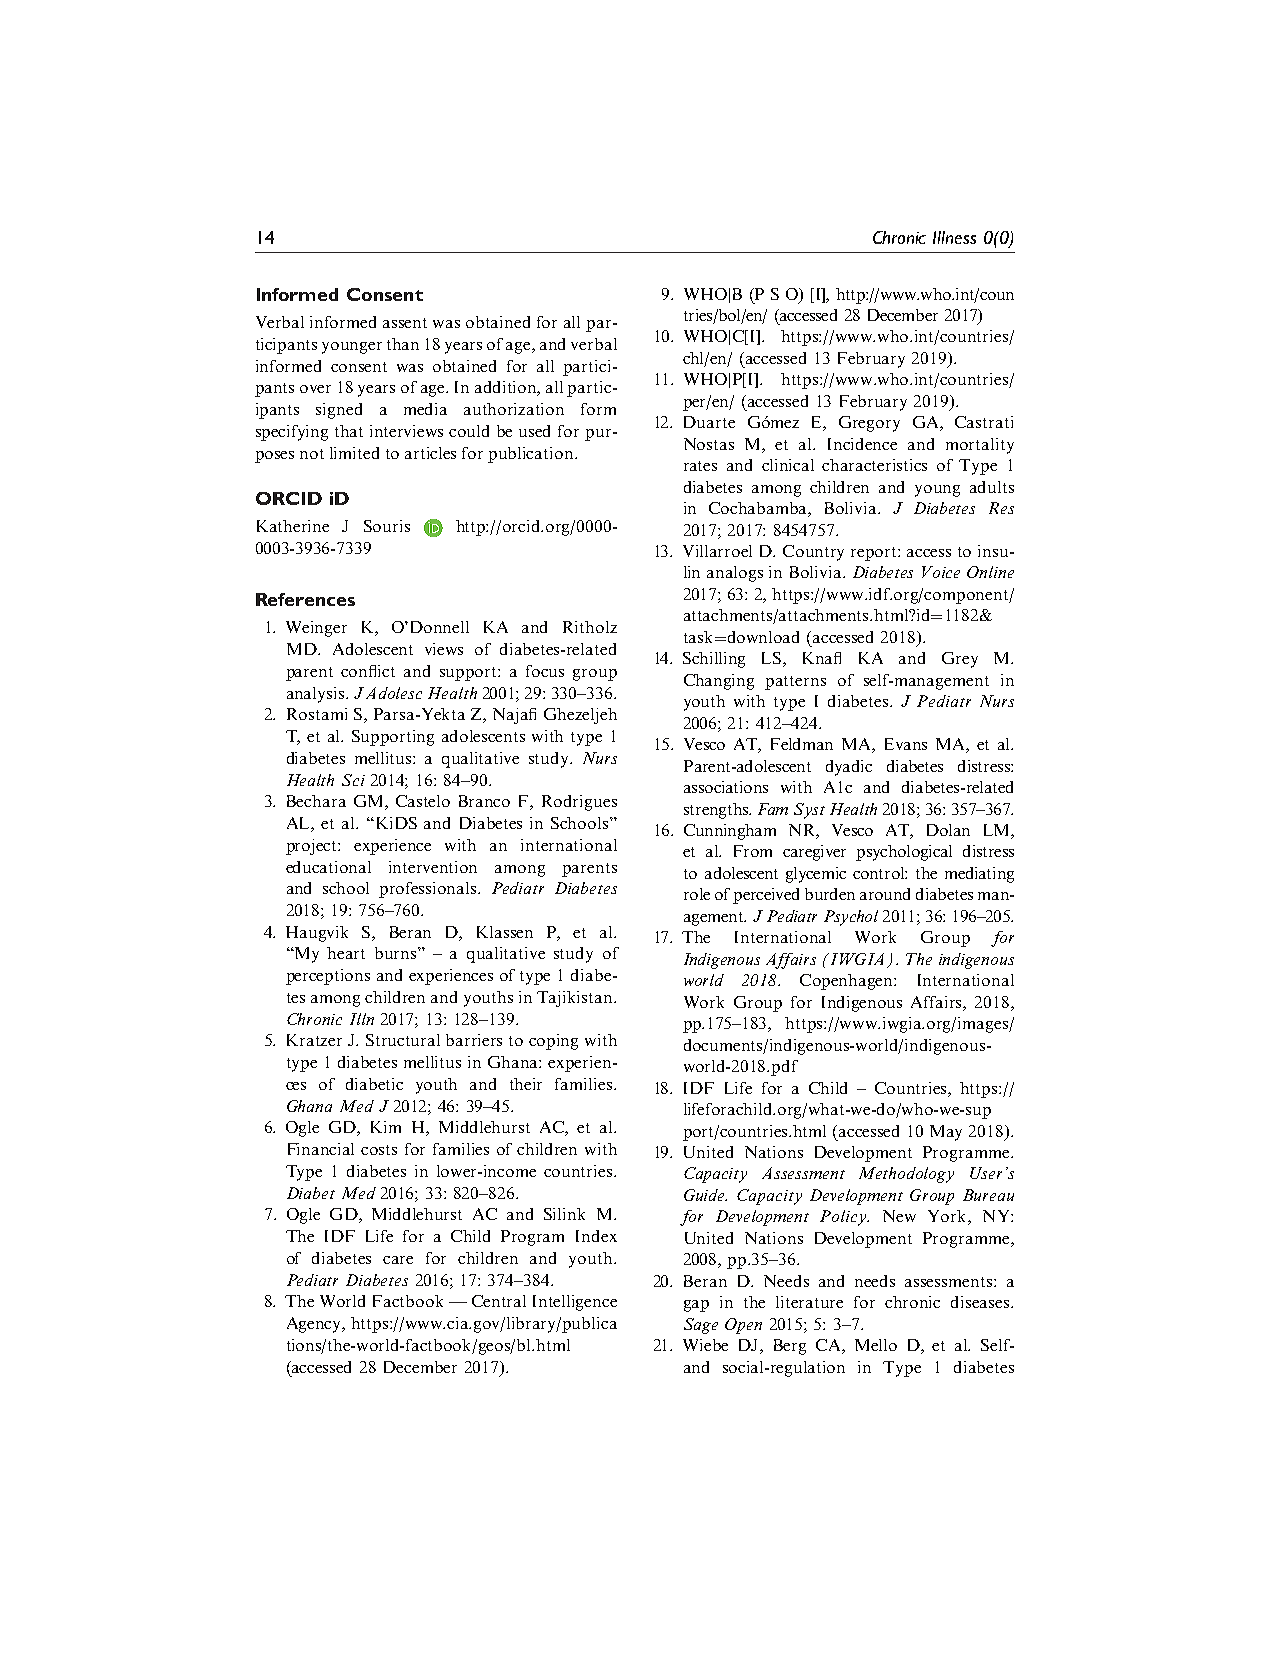  Describe the element at coordinates (576, 999) in the document. I see `Tajikistan` at that location.
